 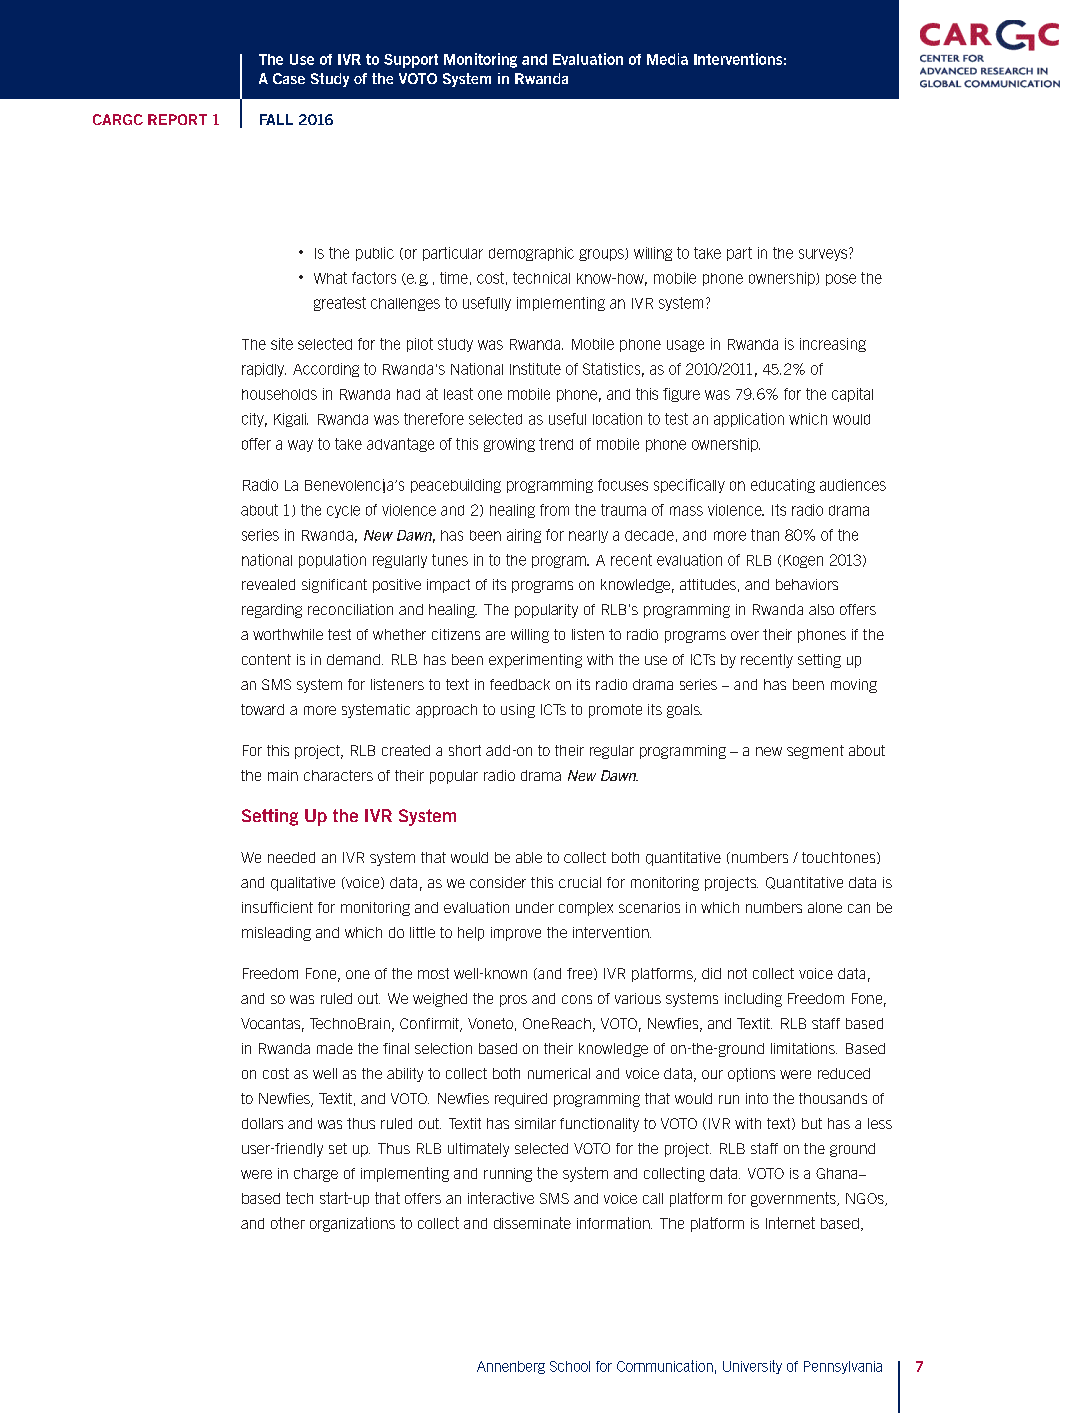 What do you see at coordinates (300, 446) in the screenshot?
I see `way` at bounding box center [300, 446].
